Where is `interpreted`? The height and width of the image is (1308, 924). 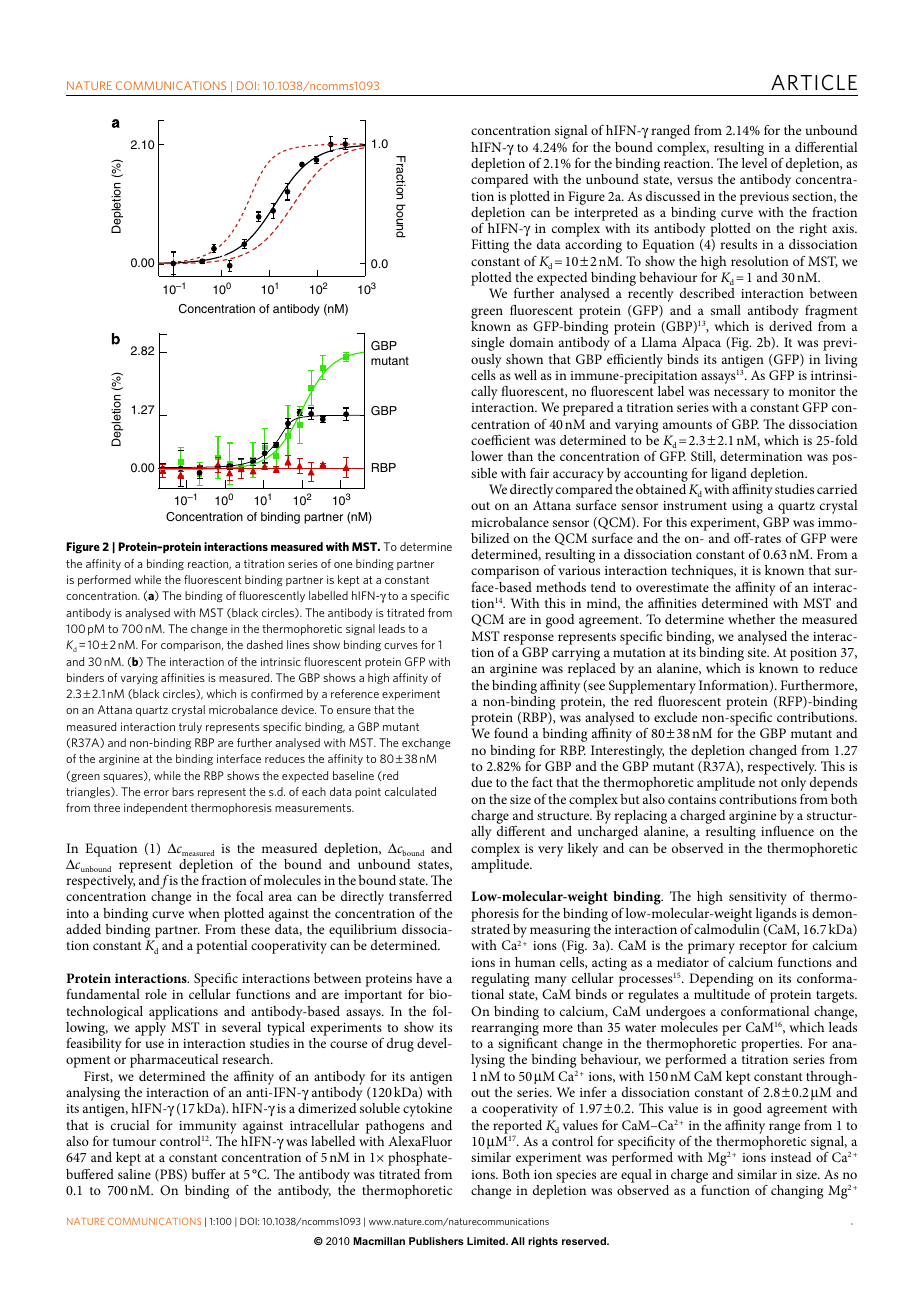 interpreted is located at coordinates (606, 214).
